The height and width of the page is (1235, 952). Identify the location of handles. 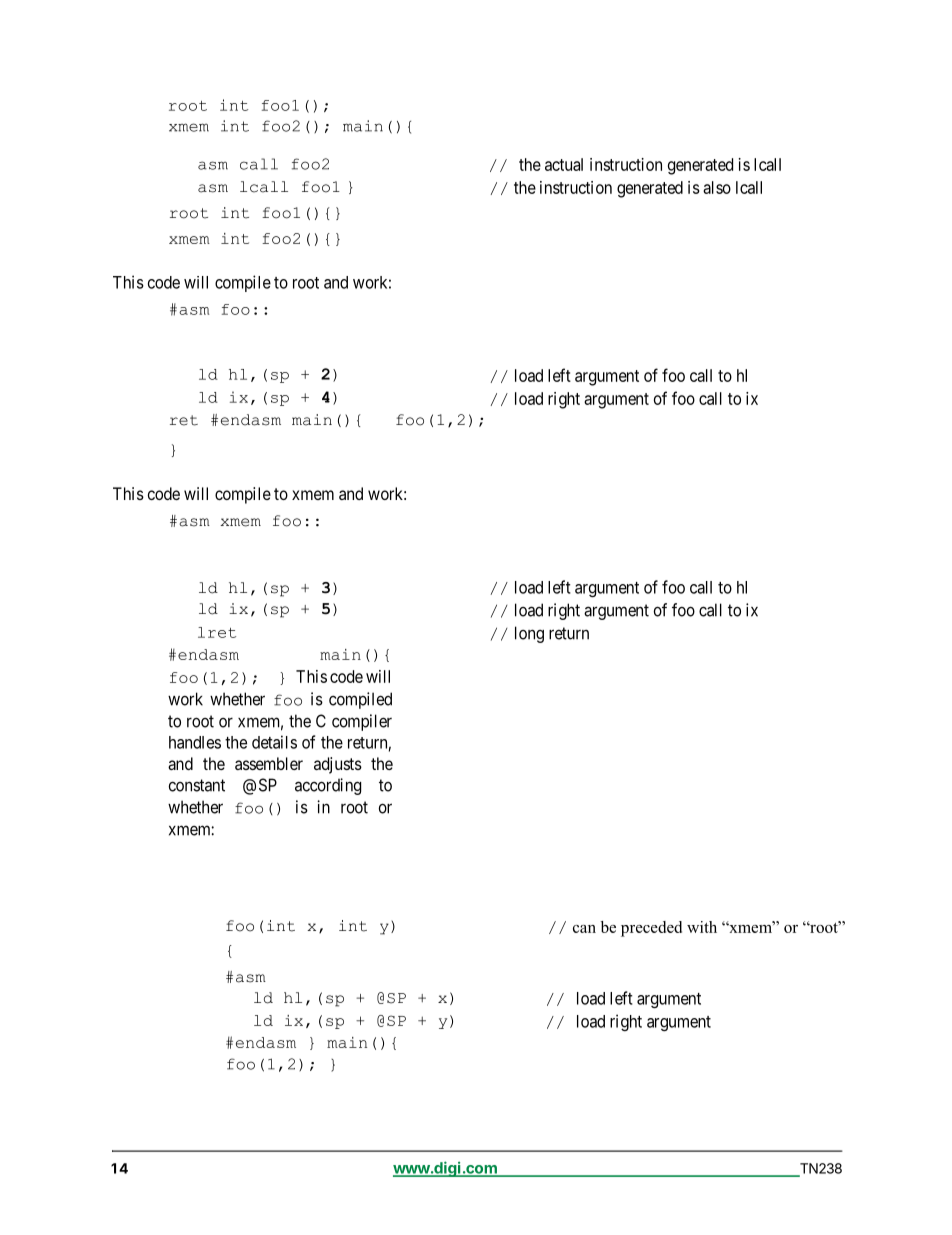
(195, 742).
